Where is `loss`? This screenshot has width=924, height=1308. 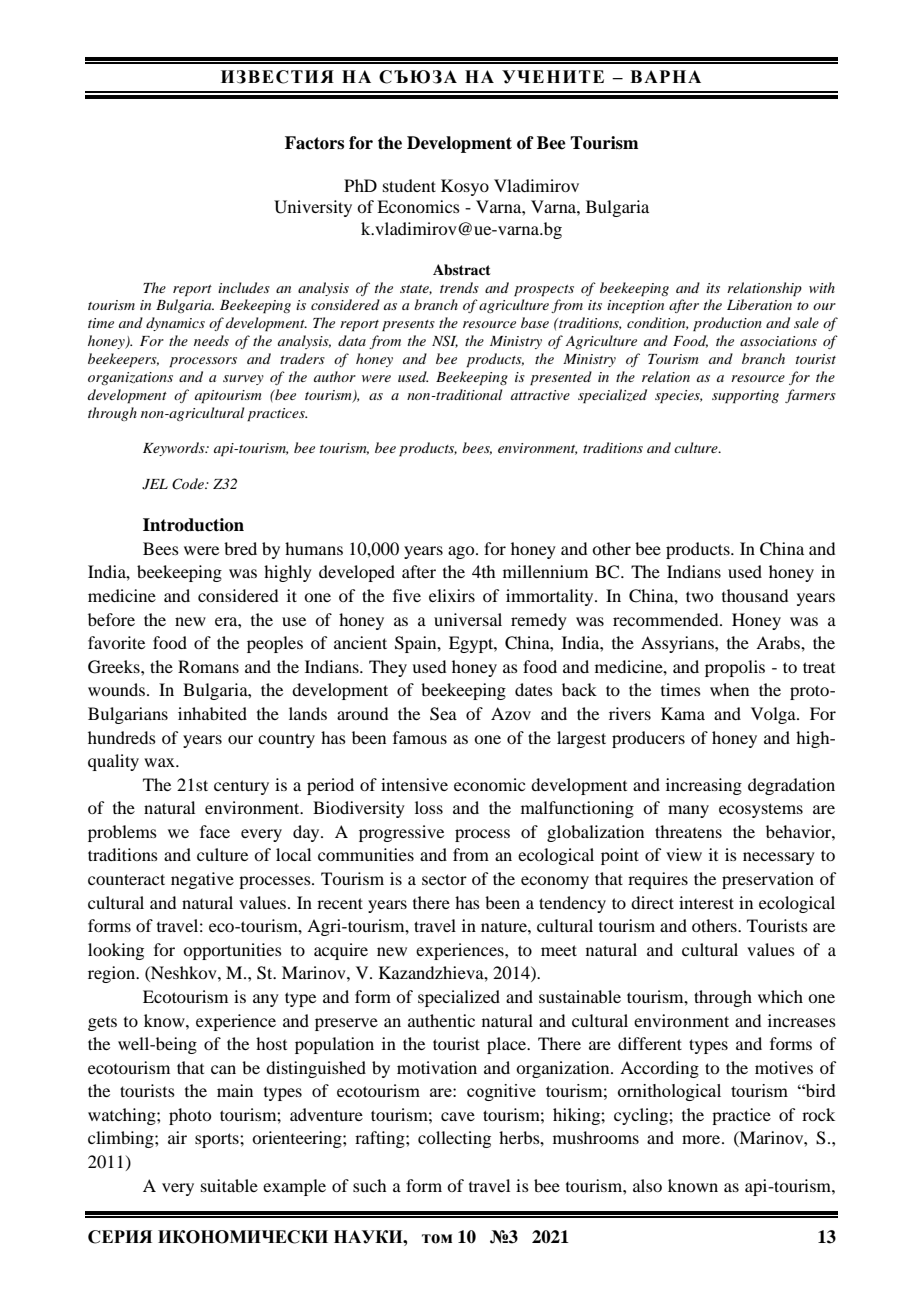
loss is located at coordinates (429, 807).
